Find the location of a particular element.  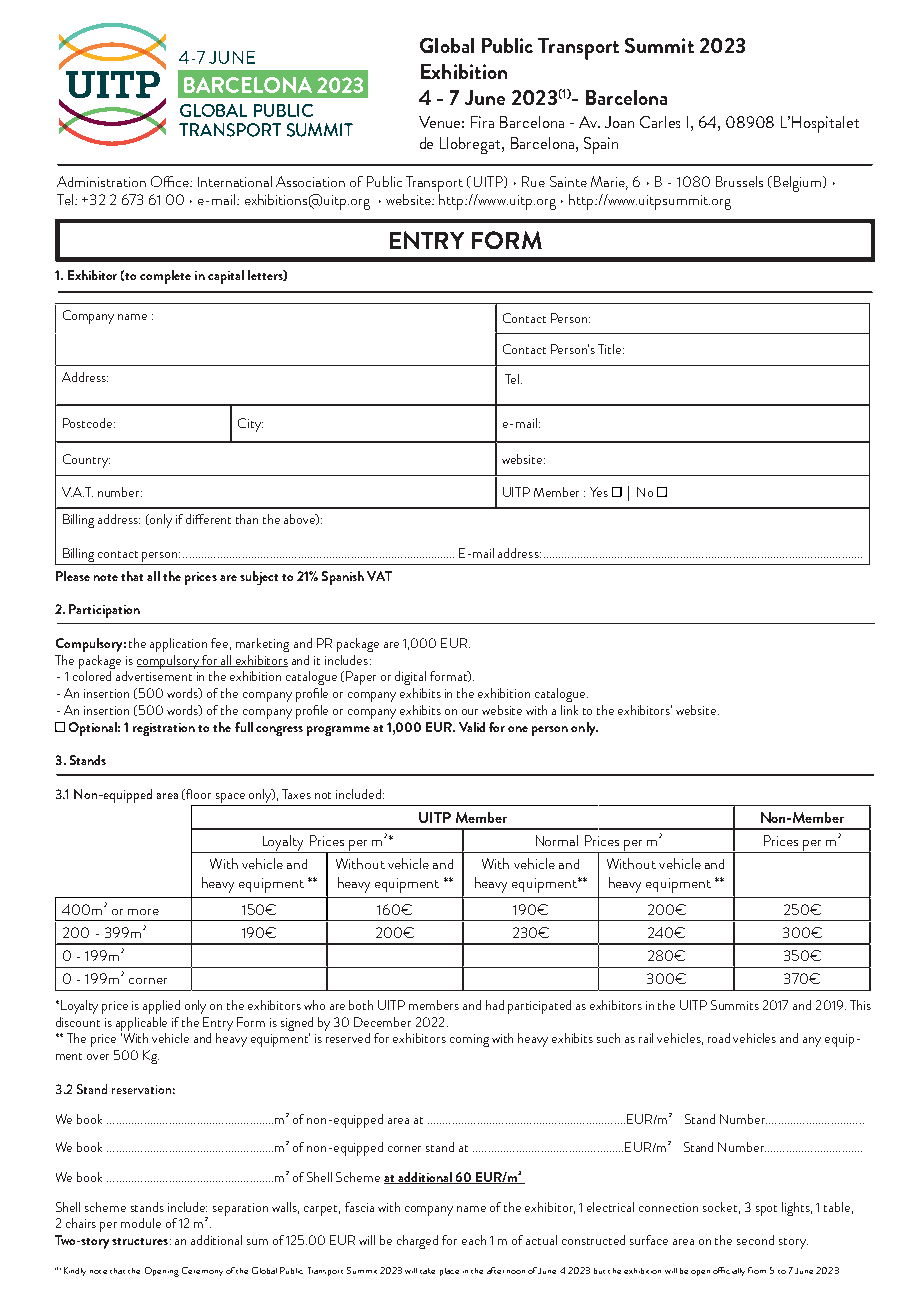

Office is located at coordinates (171, 181).
